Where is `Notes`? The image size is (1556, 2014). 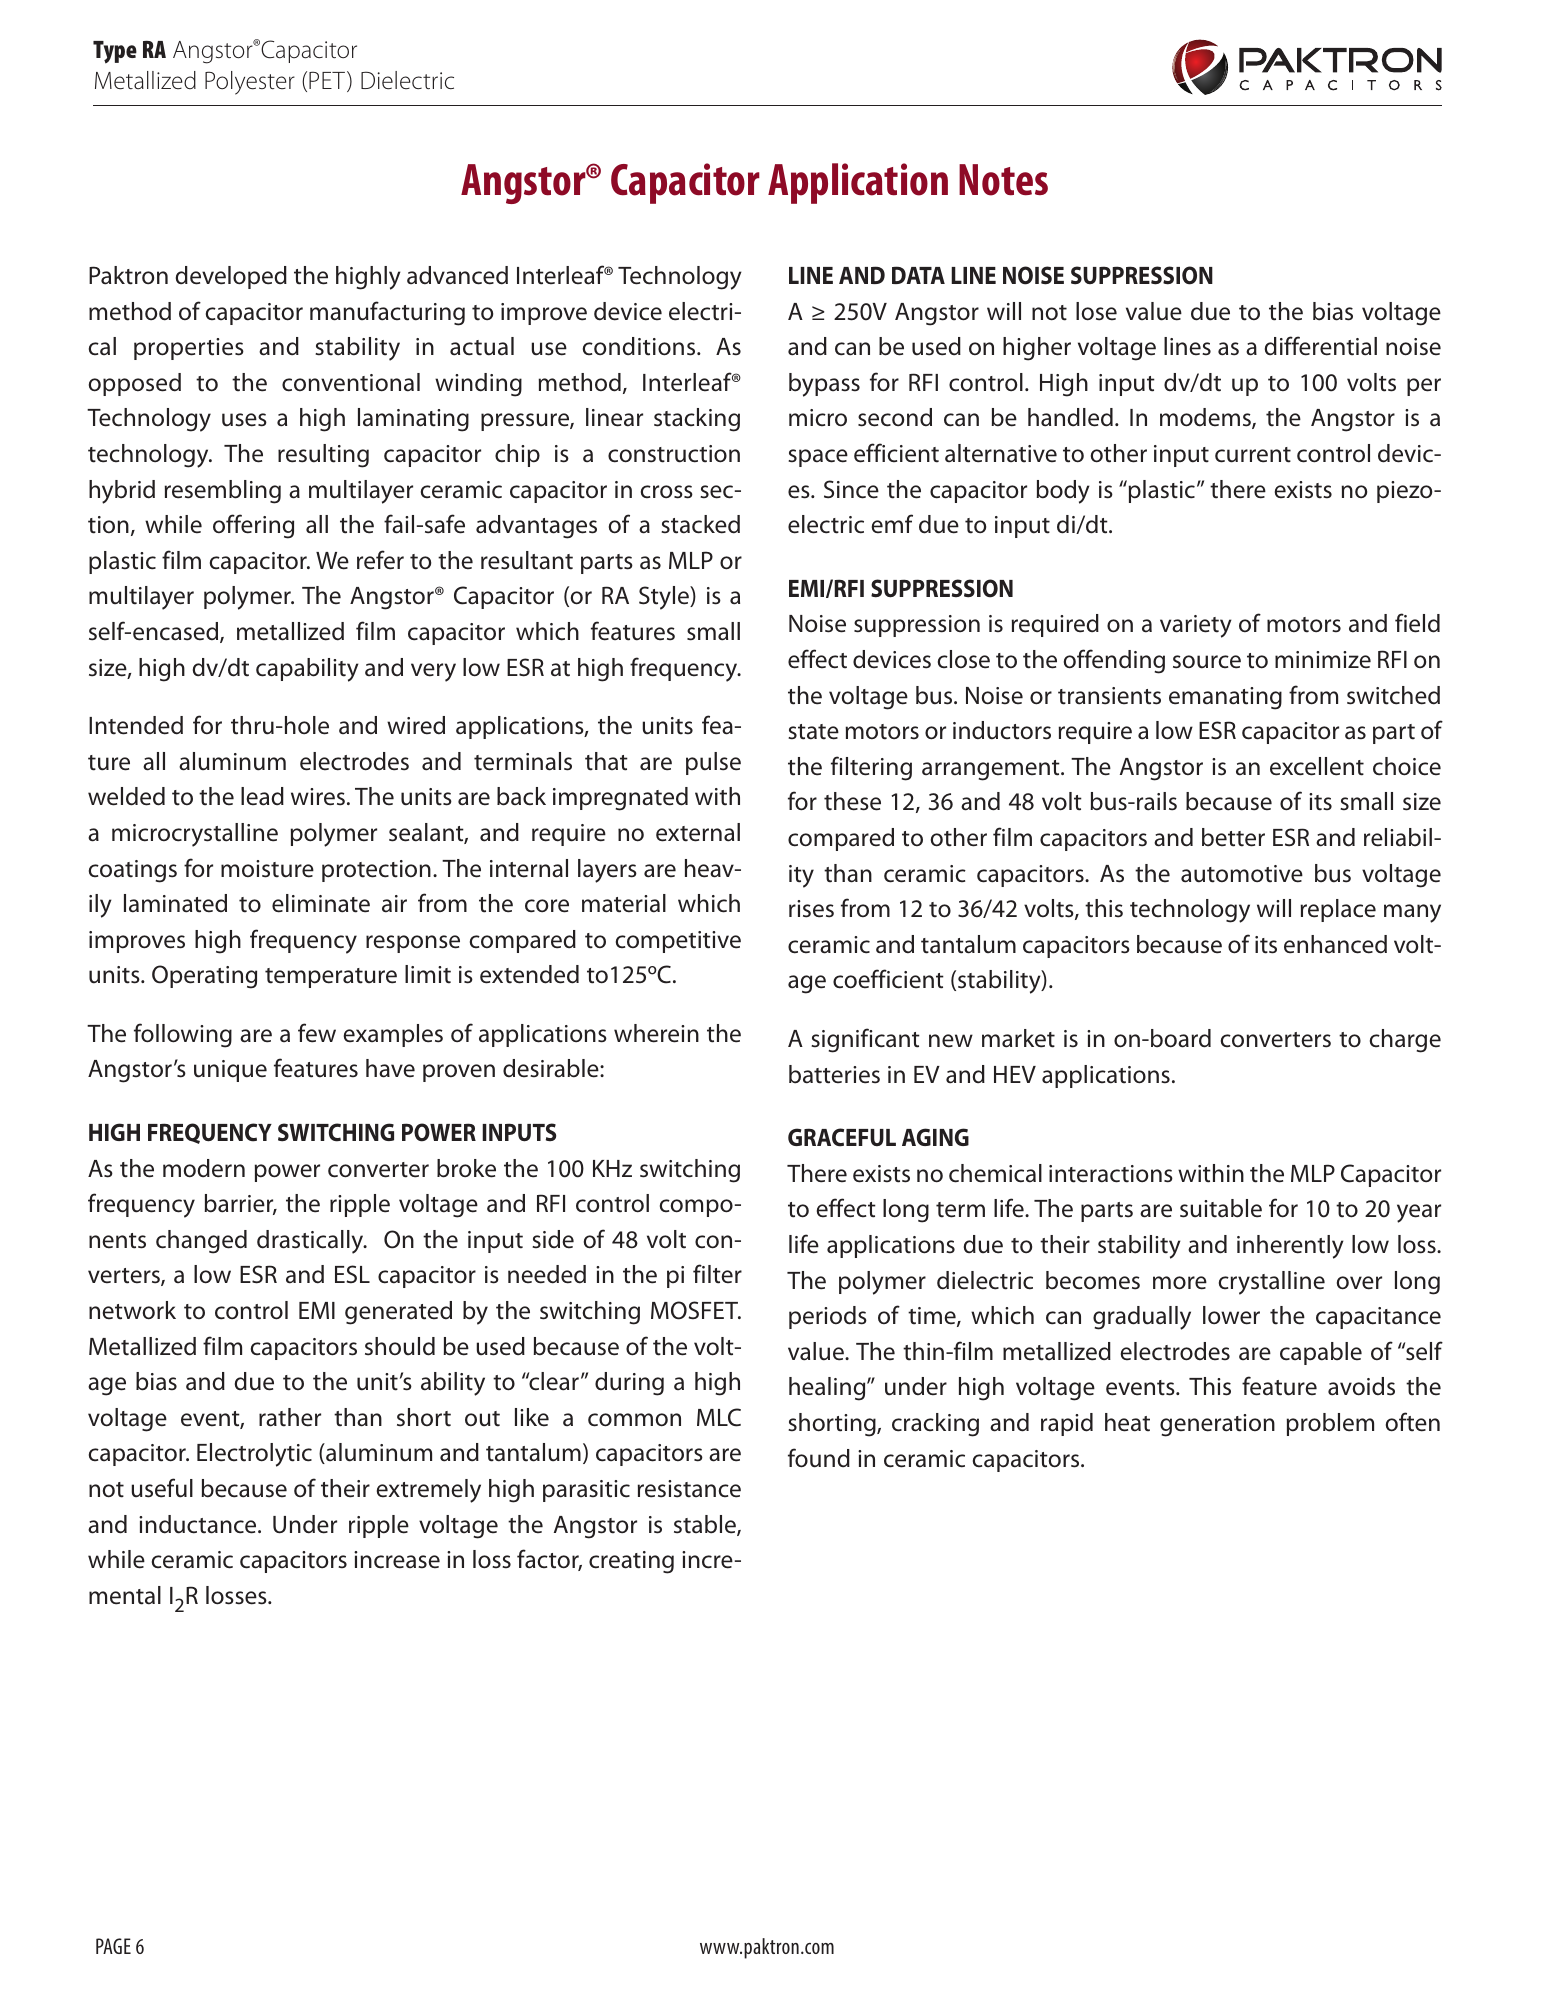
Notes is located at coordinates (1003, 180).
